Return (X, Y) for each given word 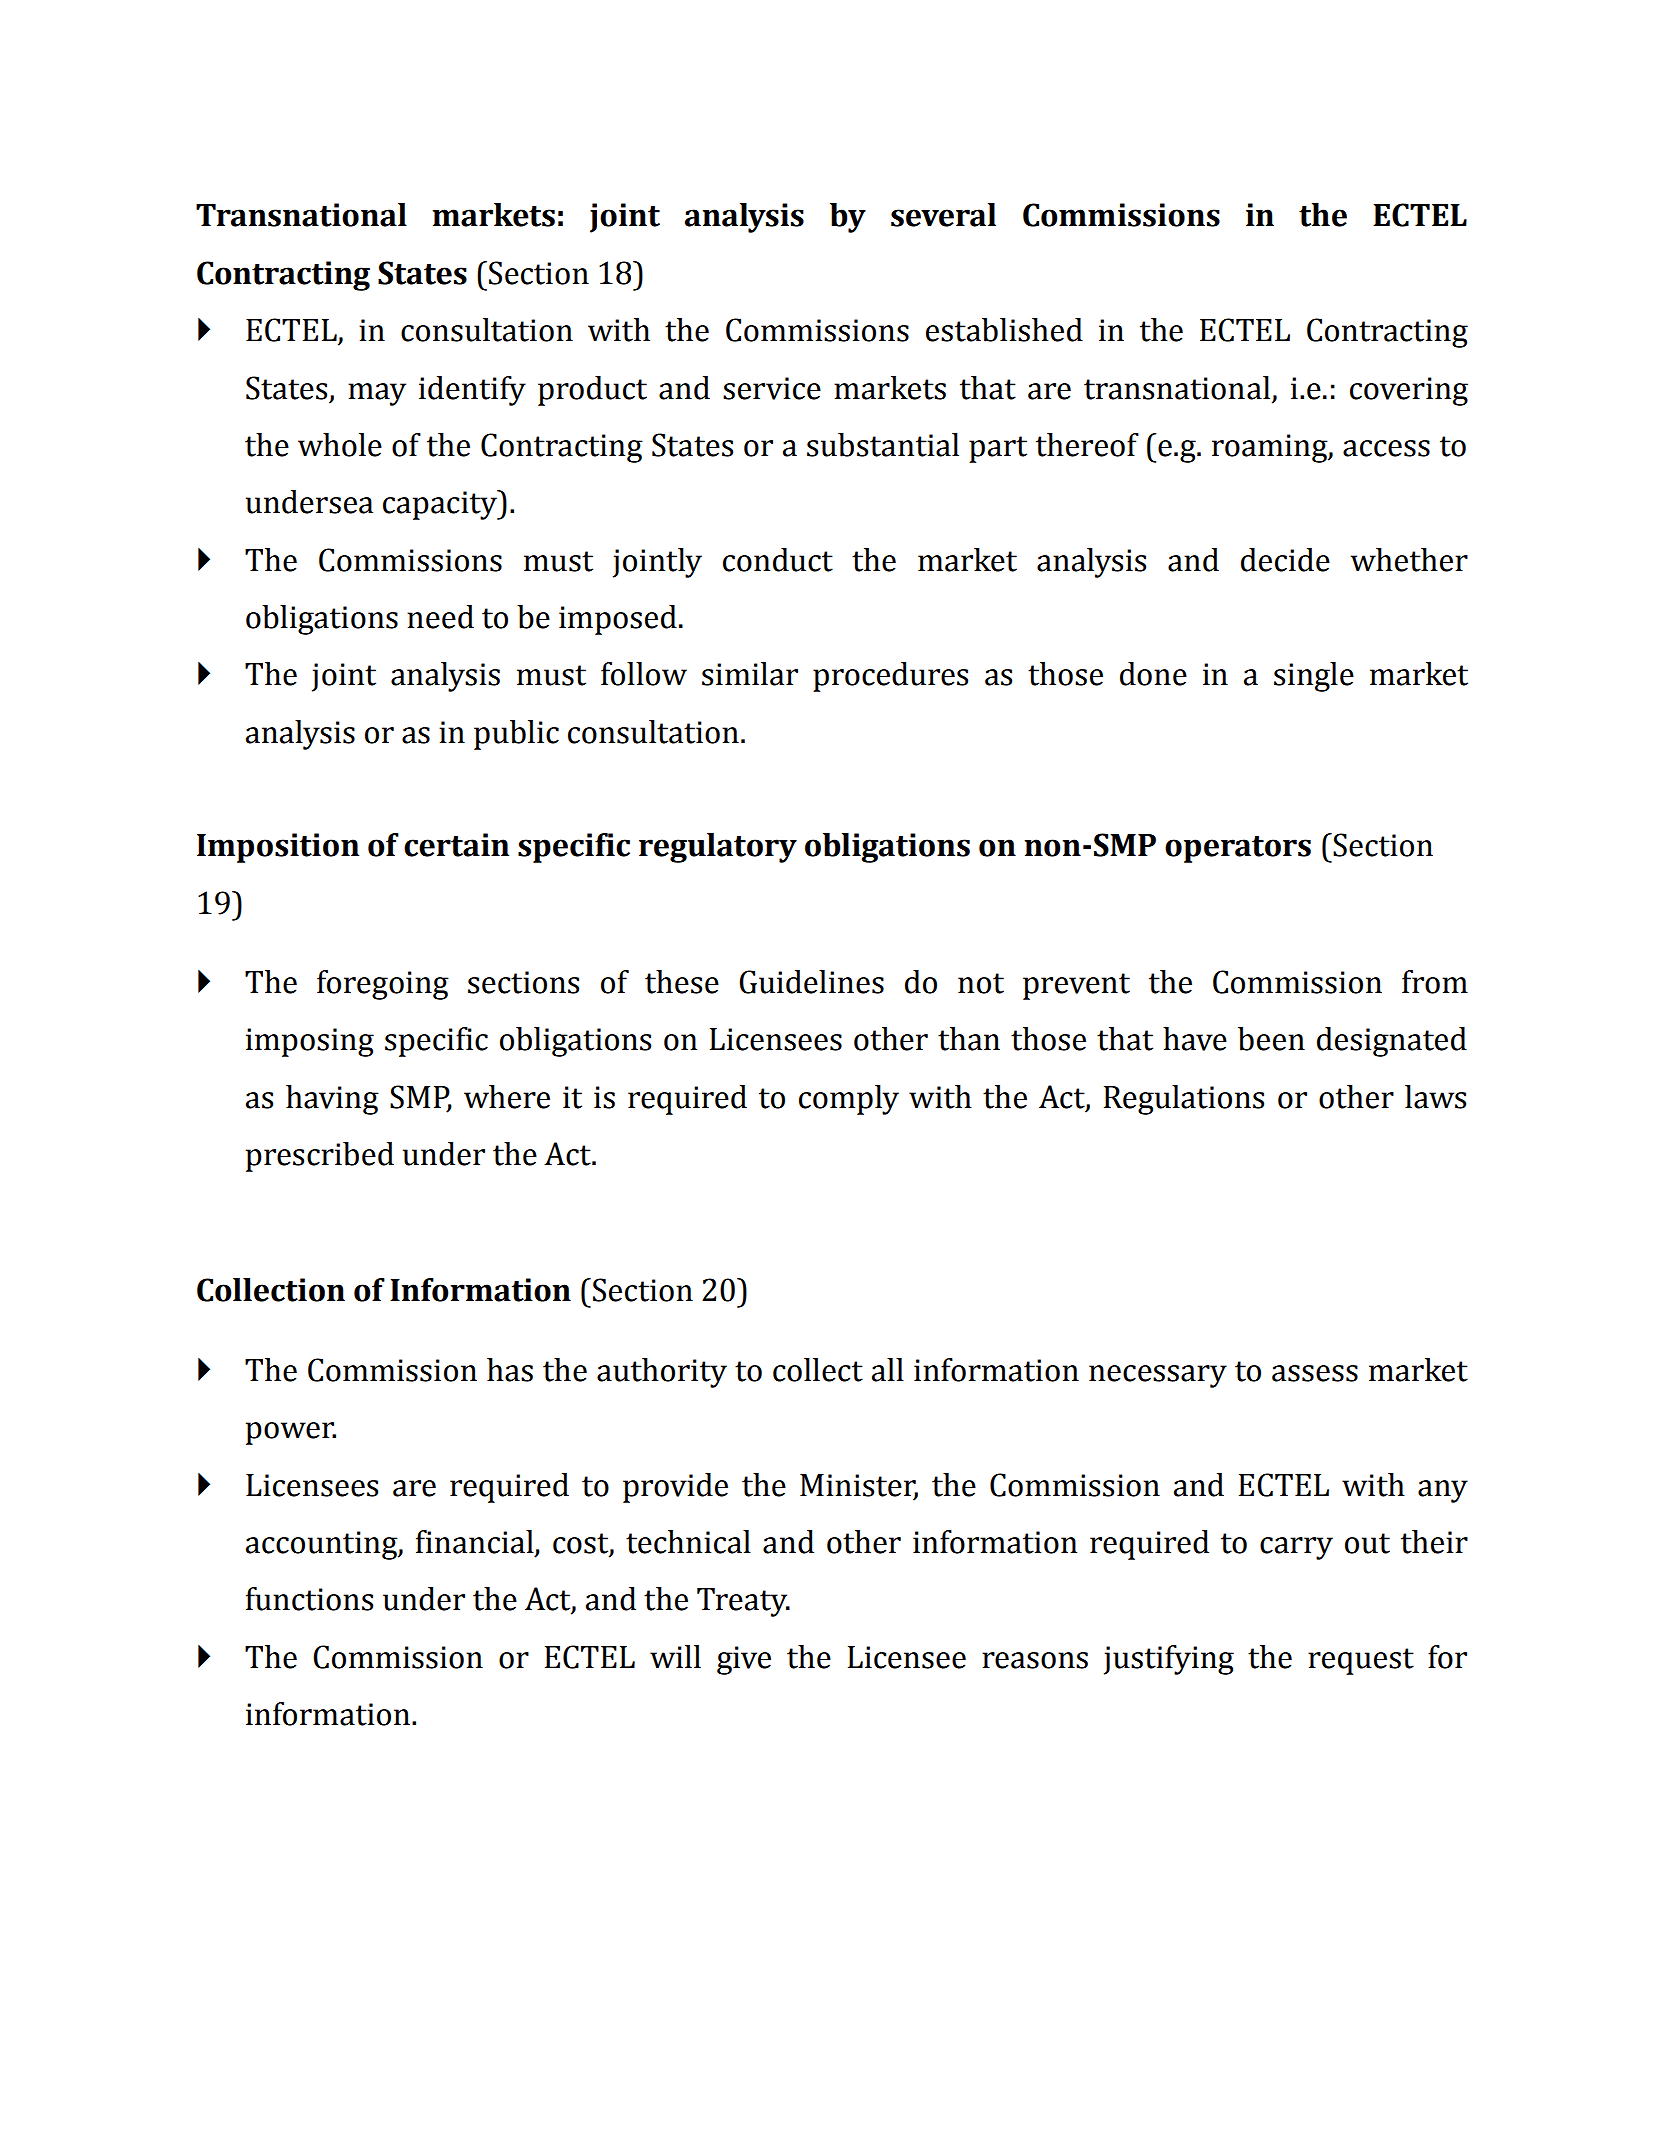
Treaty (743, 1602)
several (943, 215)
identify (472, 391)
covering (1409, 391)
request (1361, 1661)
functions (309, 1599)
